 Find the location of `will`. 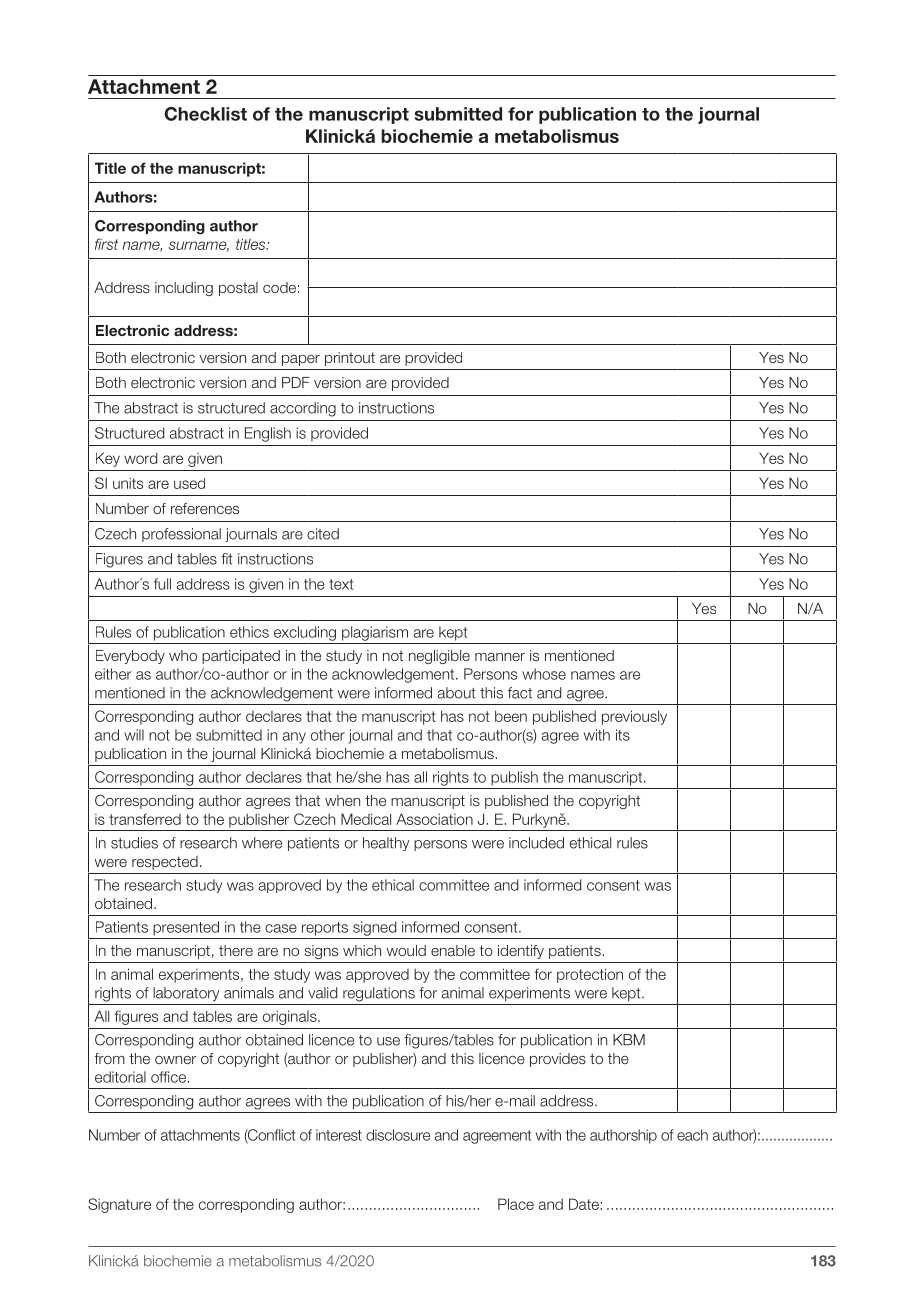

will is located at coordinates (134, 735).
